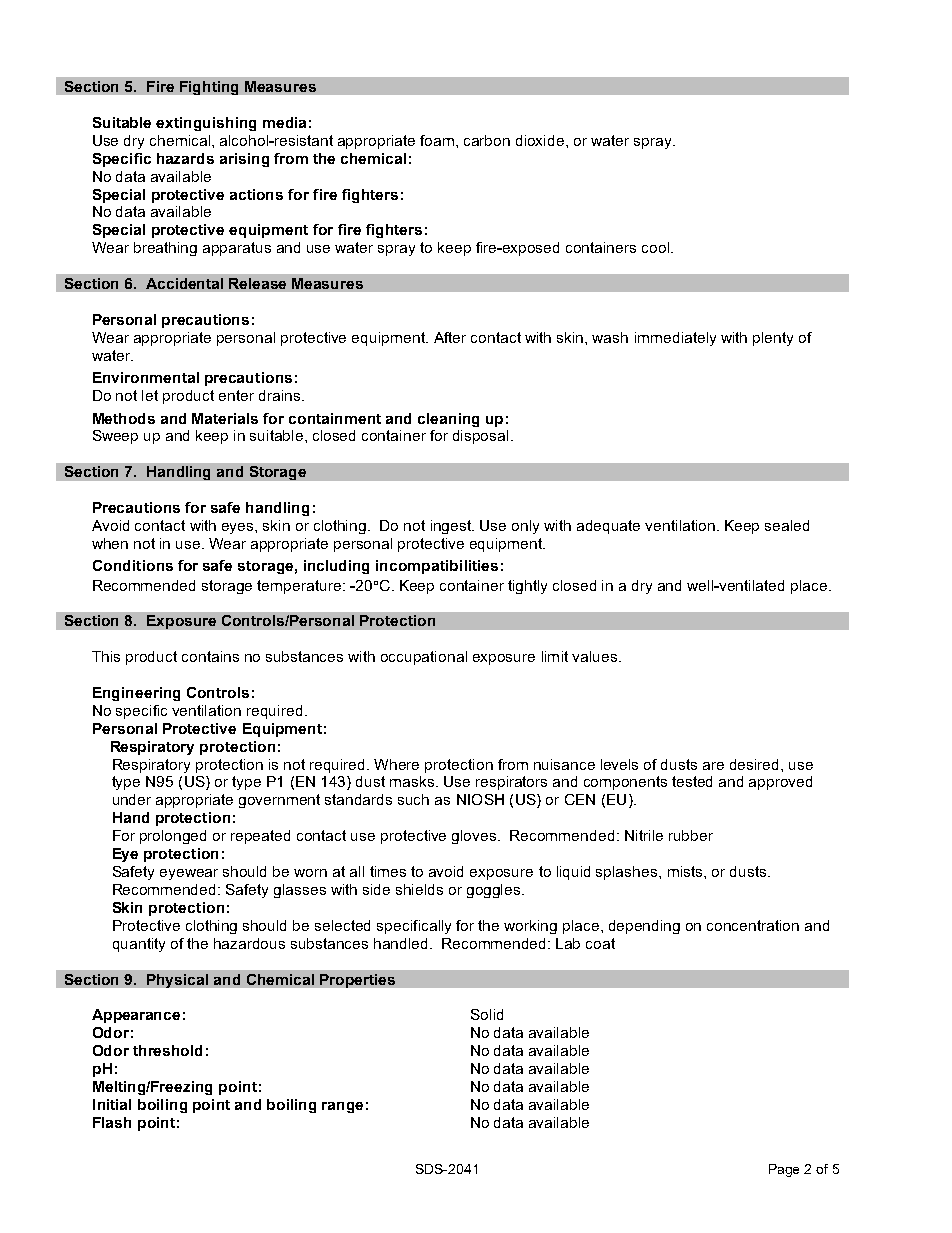 This page has width=952, height=1233. I want to click on cool, so click(657, 247).
